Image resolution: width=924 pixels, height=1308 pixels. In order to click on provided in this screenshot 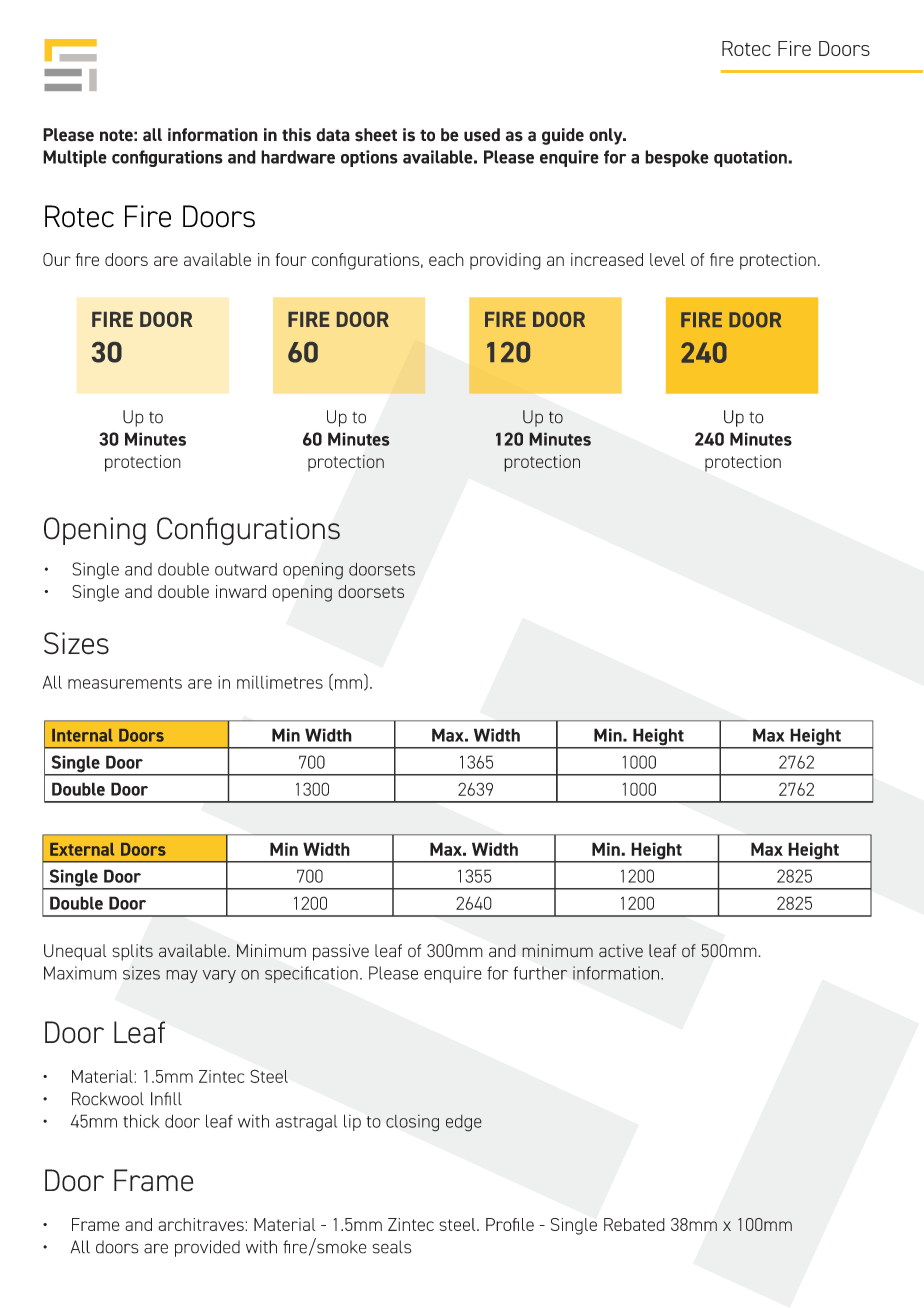, I will do `click(207, 1248)`.
